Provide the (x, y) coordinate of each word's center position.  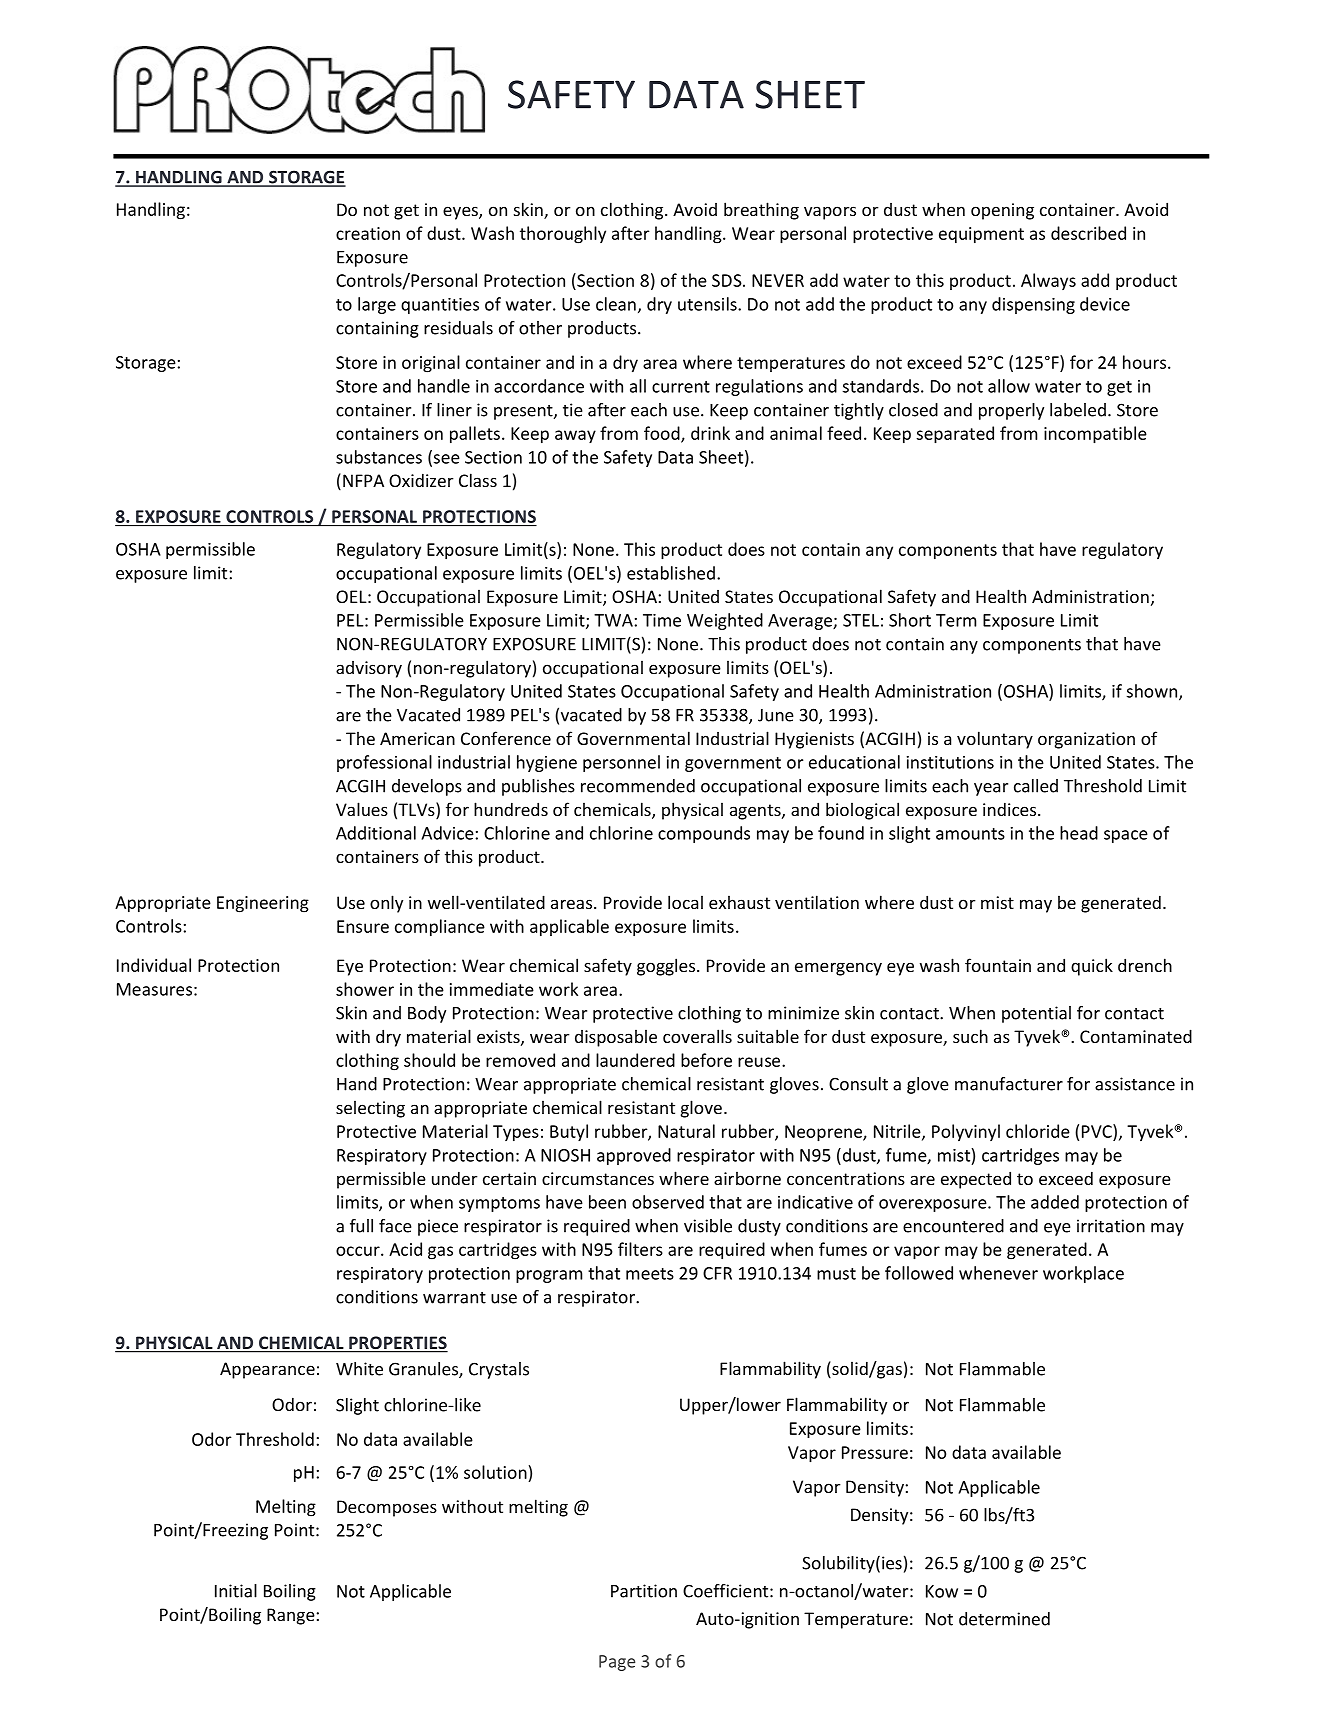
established (671, 573)
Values (362, 809)
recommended (638, 786)
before (706, 1060)
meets (650, 1274)
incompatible (1095, 435)
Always (1048, 281)
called (1036, 786)
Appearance (267, 1370)
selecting (370, 1109)
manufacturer (1009, 1084)
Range (292, 1616)
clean (616, 304)
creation (368, 233)
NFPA (363, 480)
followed (919, 1273)
